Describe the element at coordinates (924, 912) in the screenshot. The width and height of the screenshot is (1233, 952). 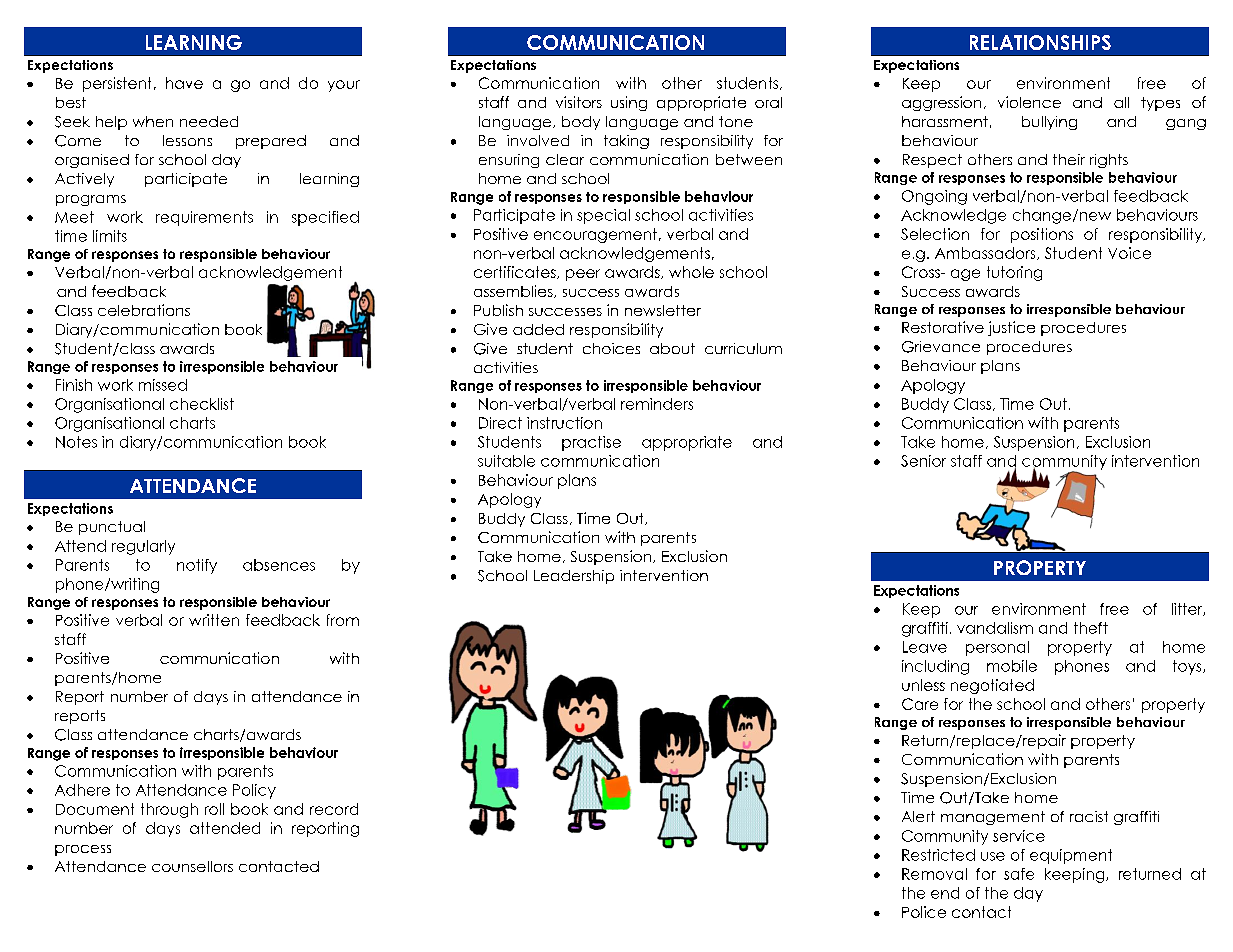
I see `Police` at that location.
